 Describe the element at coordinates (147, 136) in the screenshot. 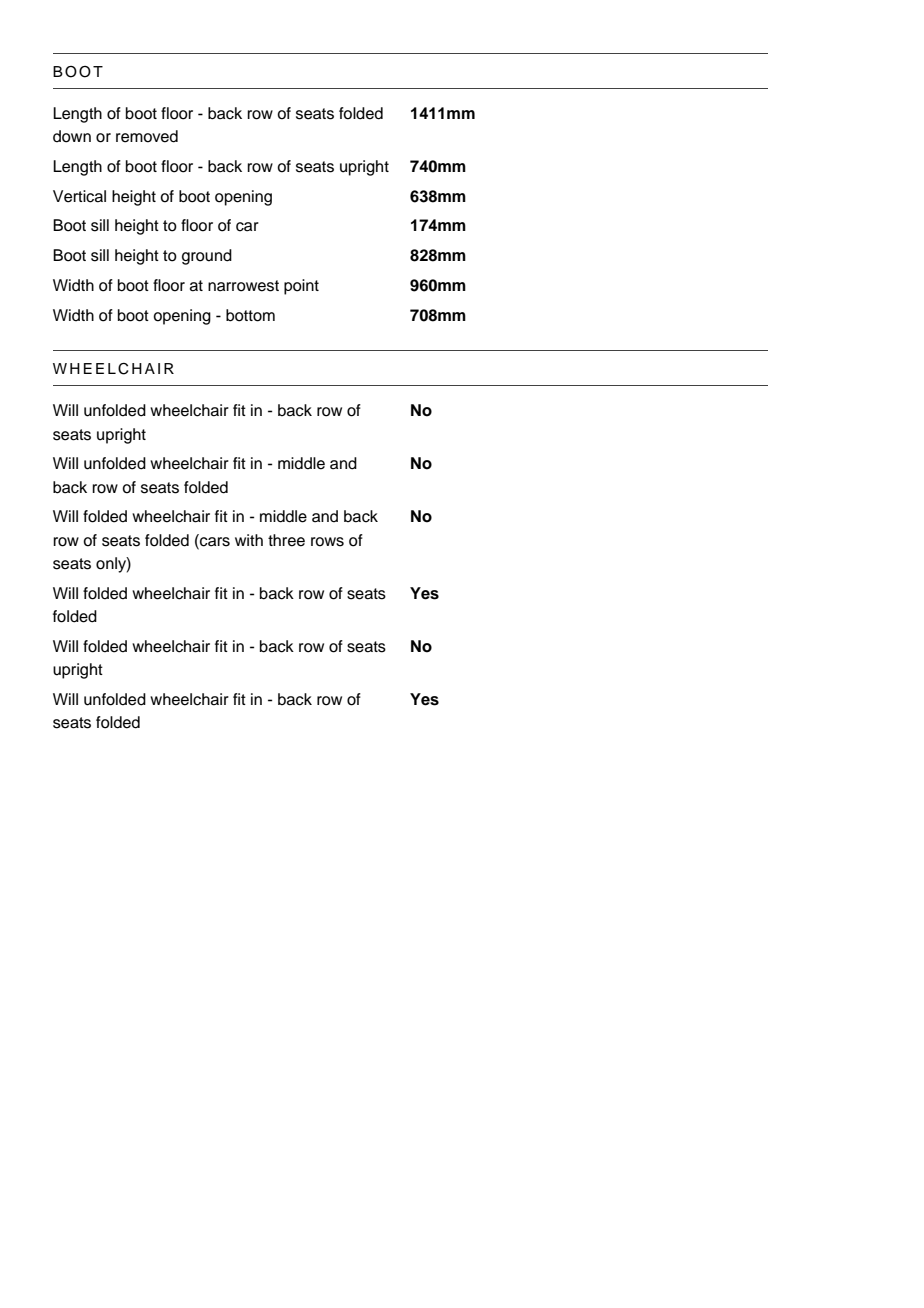

I see `removed` at that location.
